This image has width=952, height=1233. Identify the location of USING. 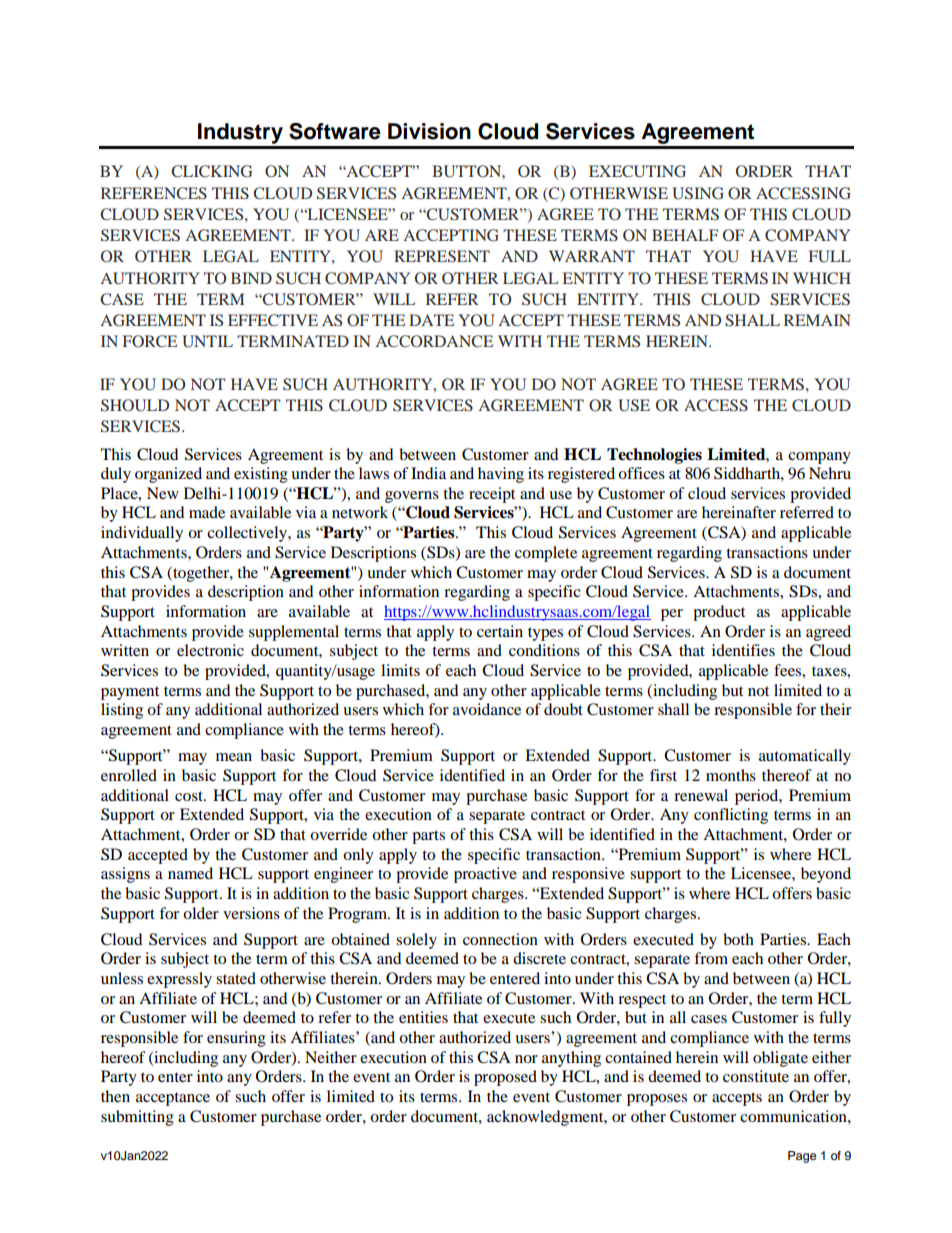
(698, 193).
